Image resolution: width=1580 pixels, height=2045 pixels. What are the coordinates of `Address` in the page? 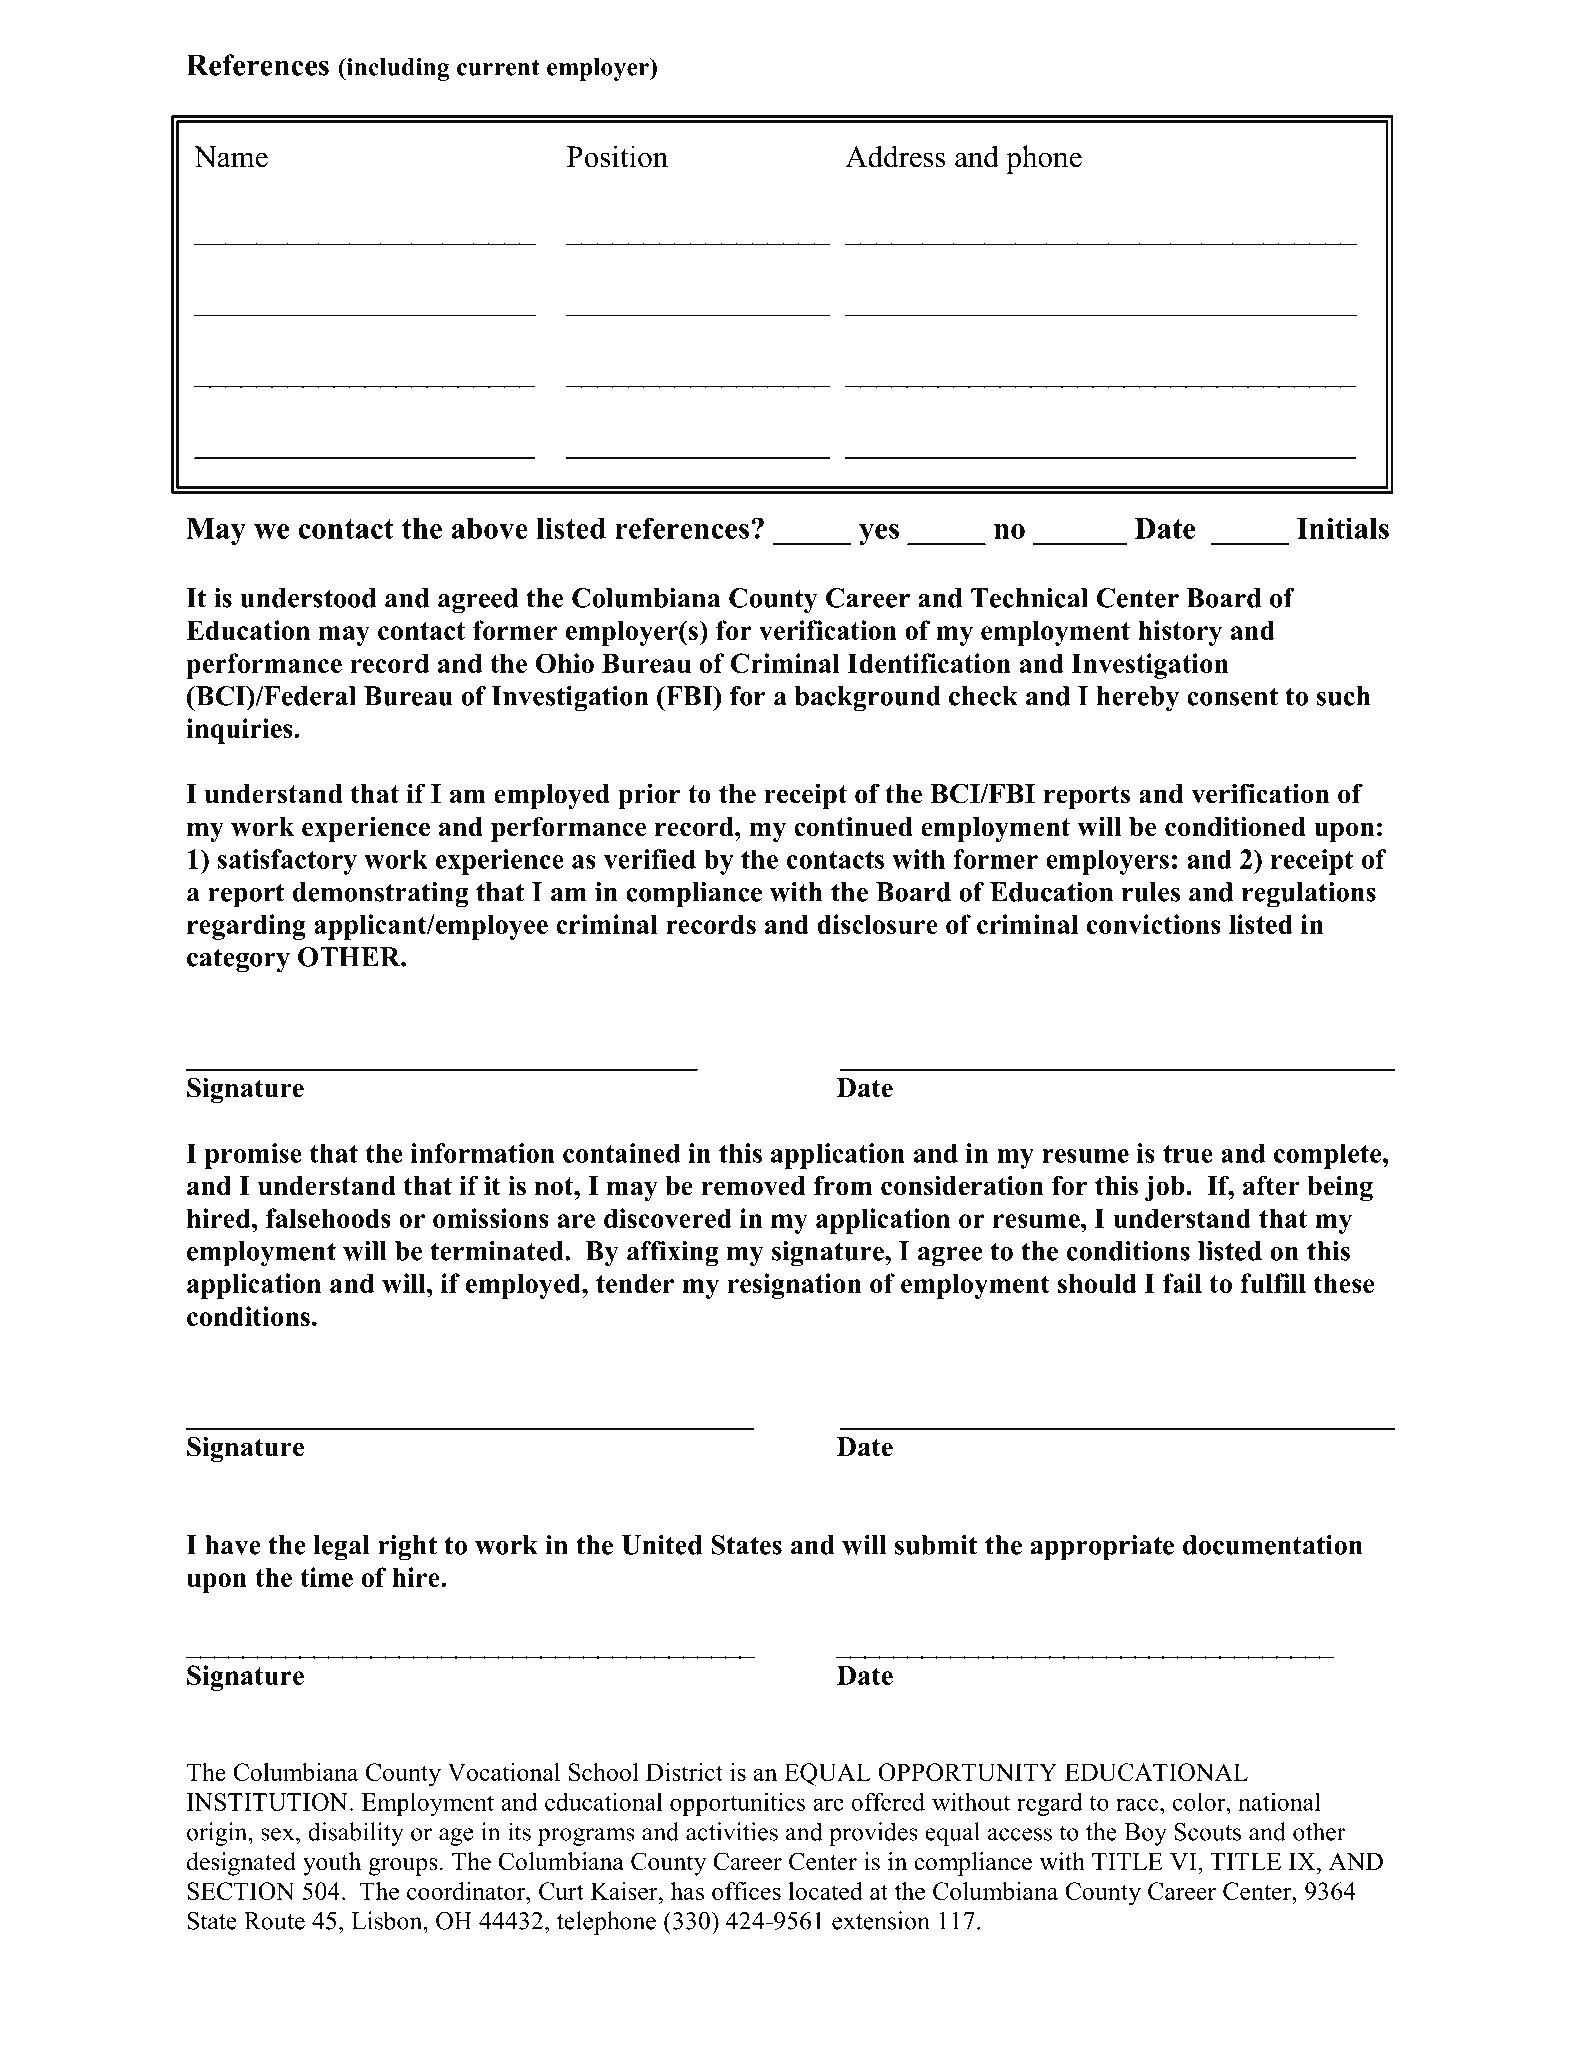 It's located at (895, 156).
